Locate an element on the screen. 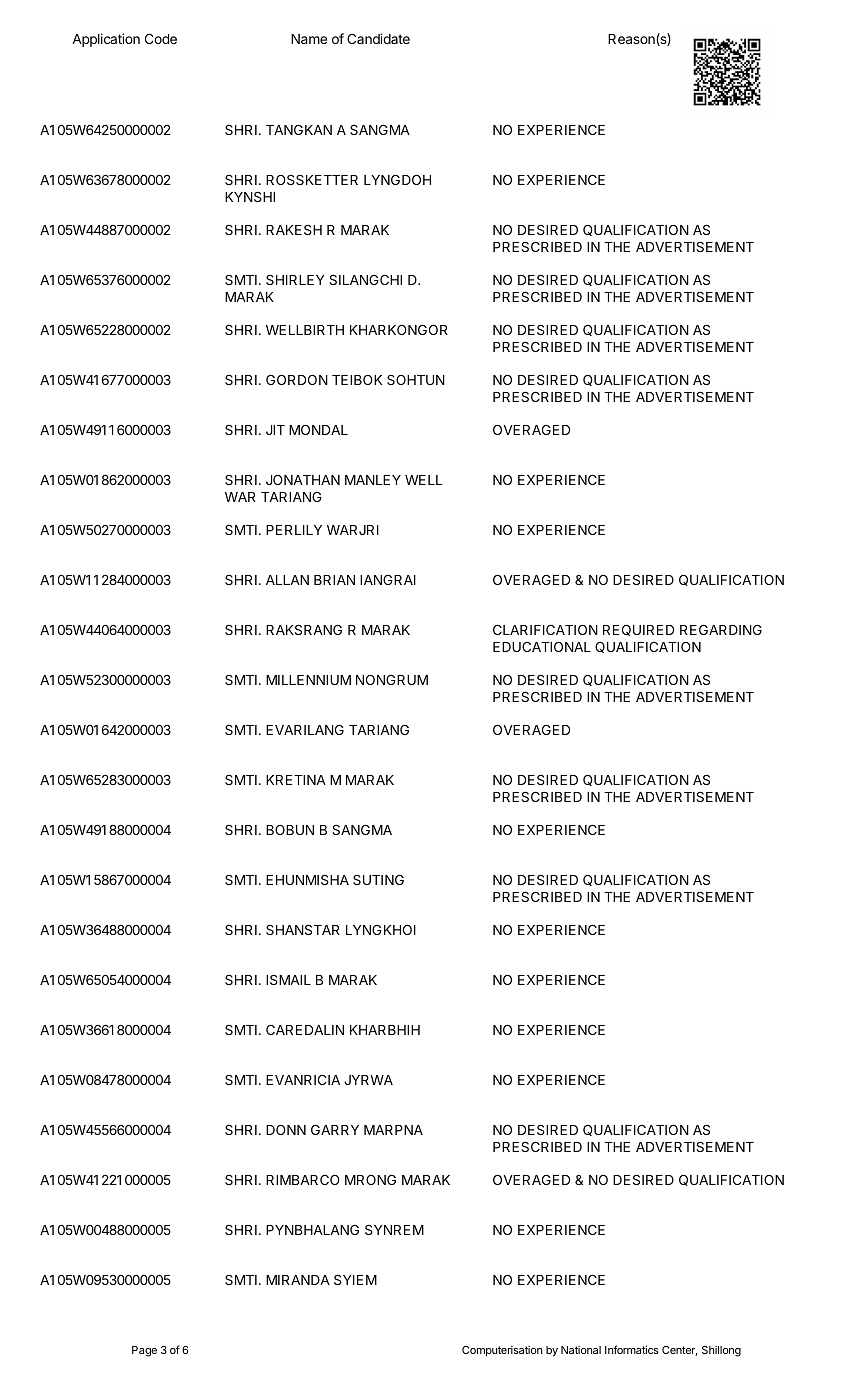 Image resolution: width=849 pixels, height=1400 pixels. BRIAN is located at coordinates (334, 580).
